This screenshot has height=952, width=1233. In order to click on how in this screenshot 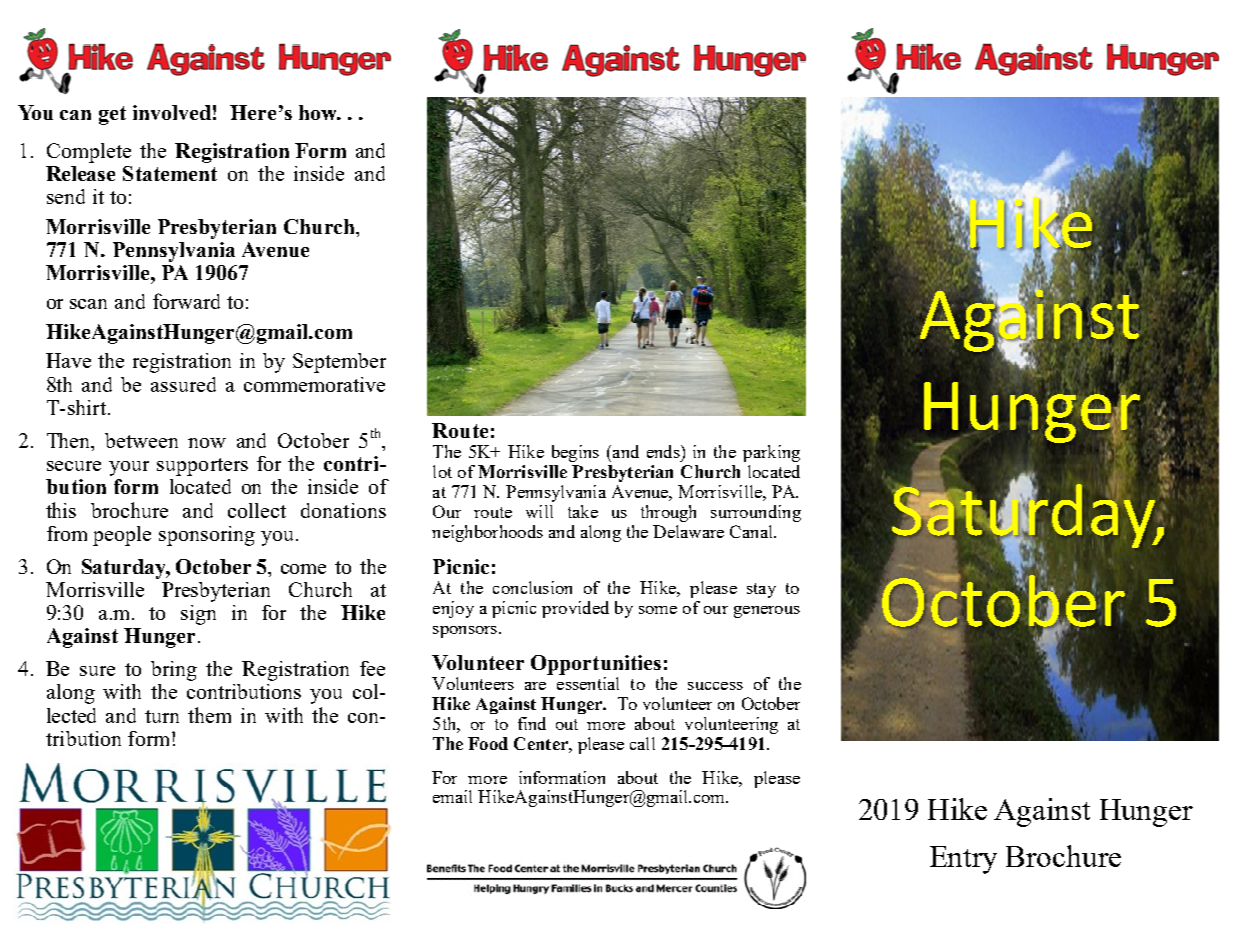, I will do `click(319, 112)`.
